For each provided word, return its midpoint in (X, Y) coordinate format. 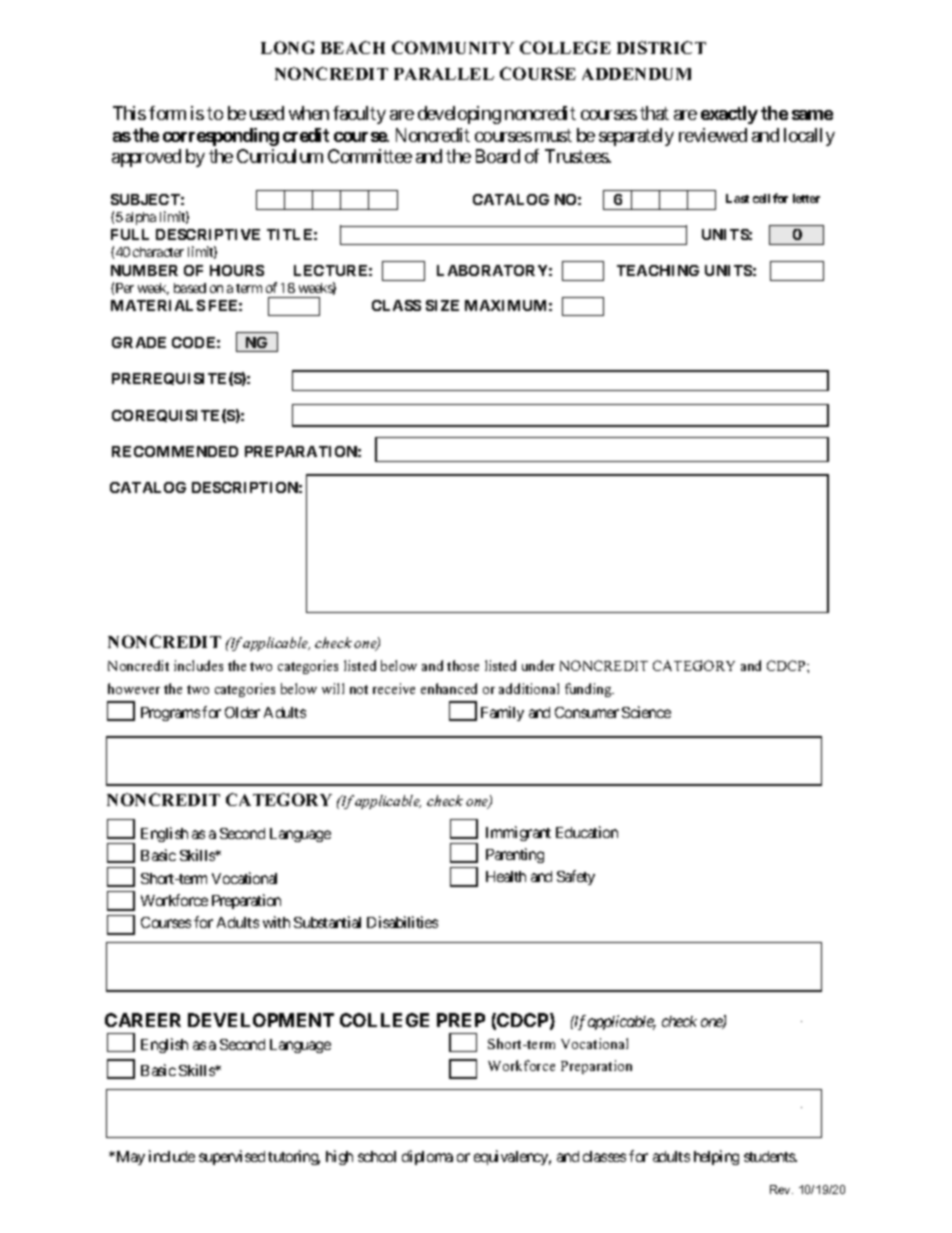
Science (646, 712)
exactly (729, 115)
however (134, 688)
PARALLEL (444, 74)
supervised (232, 1157)
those (463, 665)
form (167, 113)
